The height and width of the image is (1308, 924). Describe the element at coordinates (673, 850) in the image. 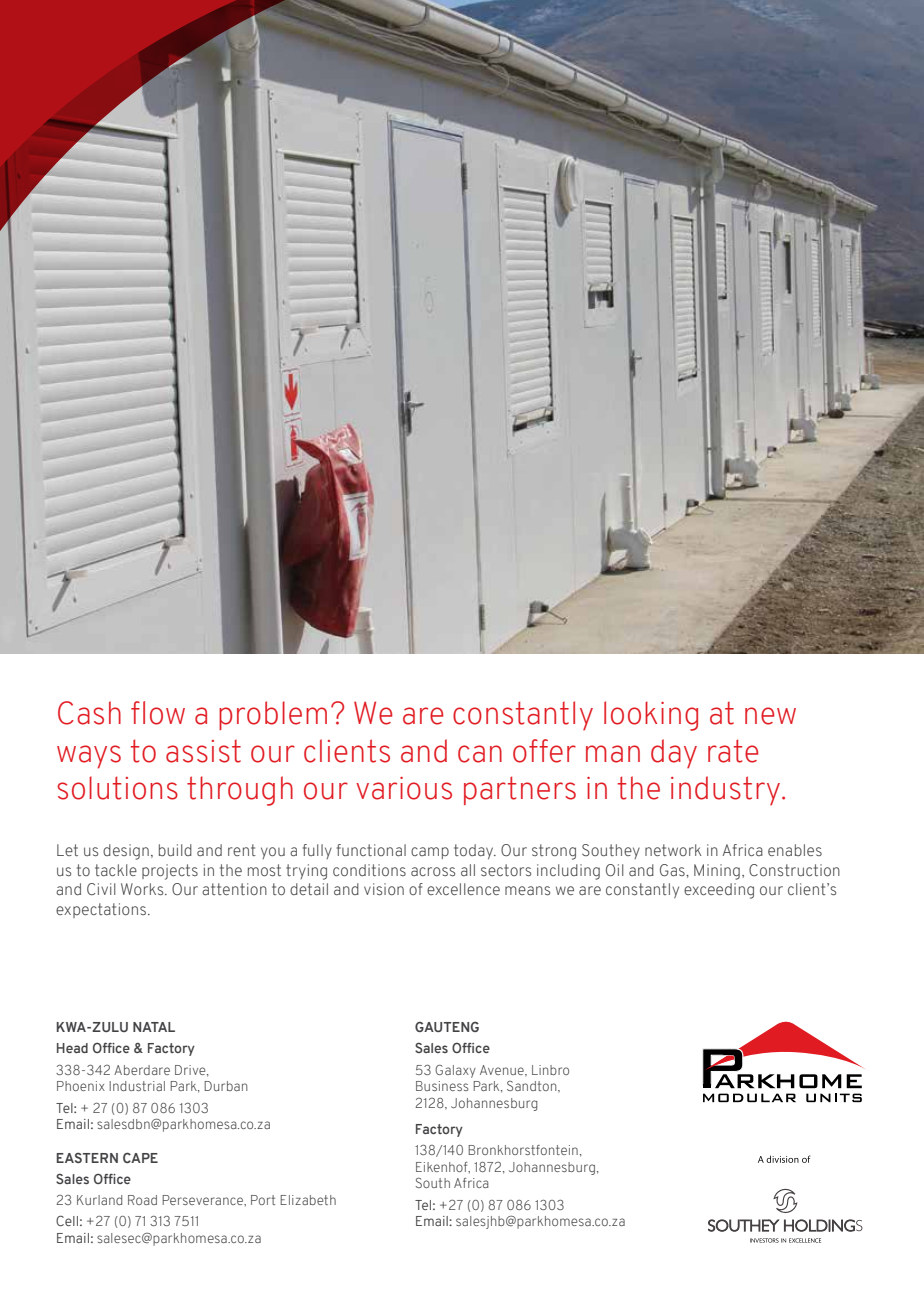

I see `network` at that location.
